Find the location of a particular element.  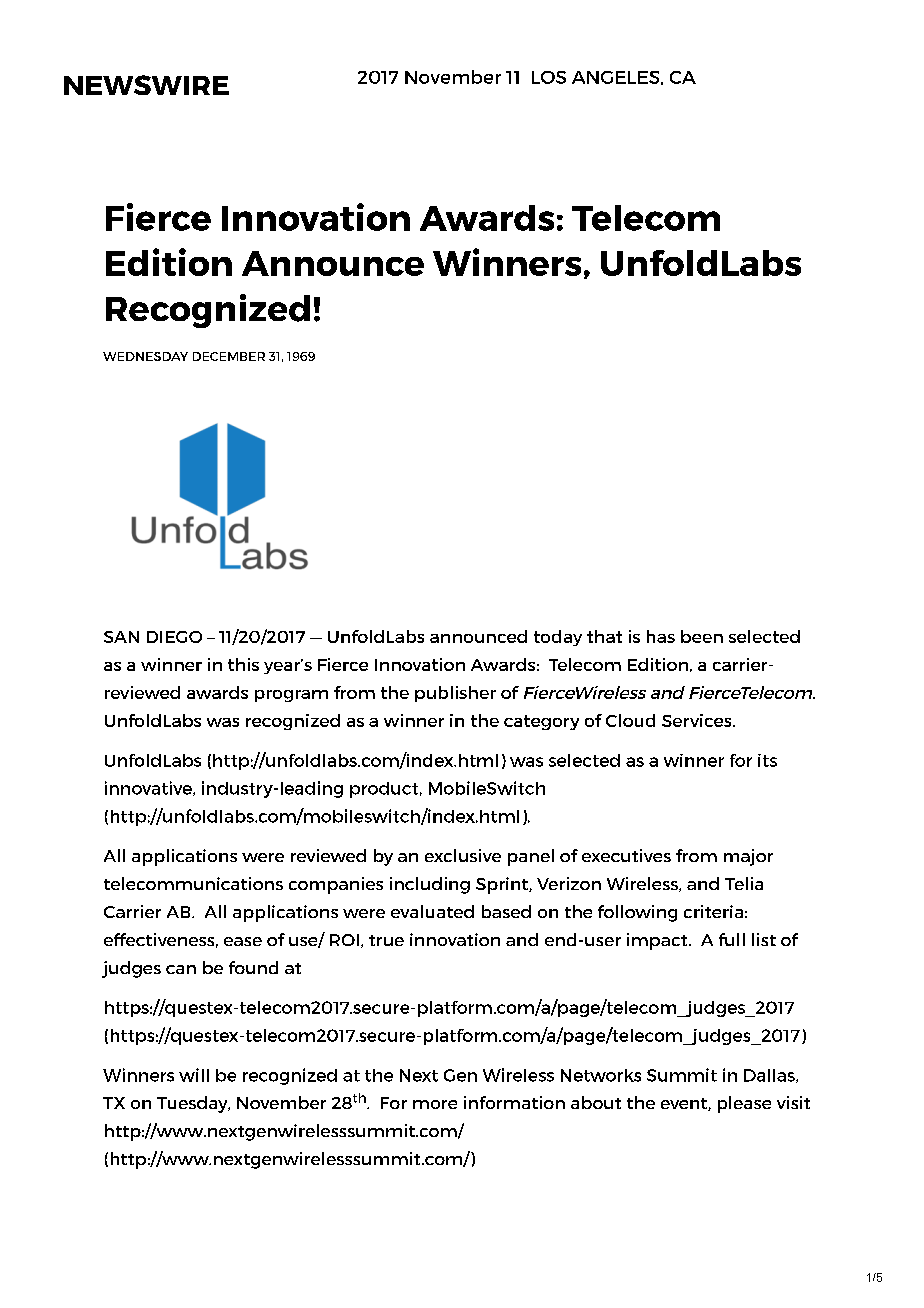

DECEMBER is located at coordinates (229, 356).
